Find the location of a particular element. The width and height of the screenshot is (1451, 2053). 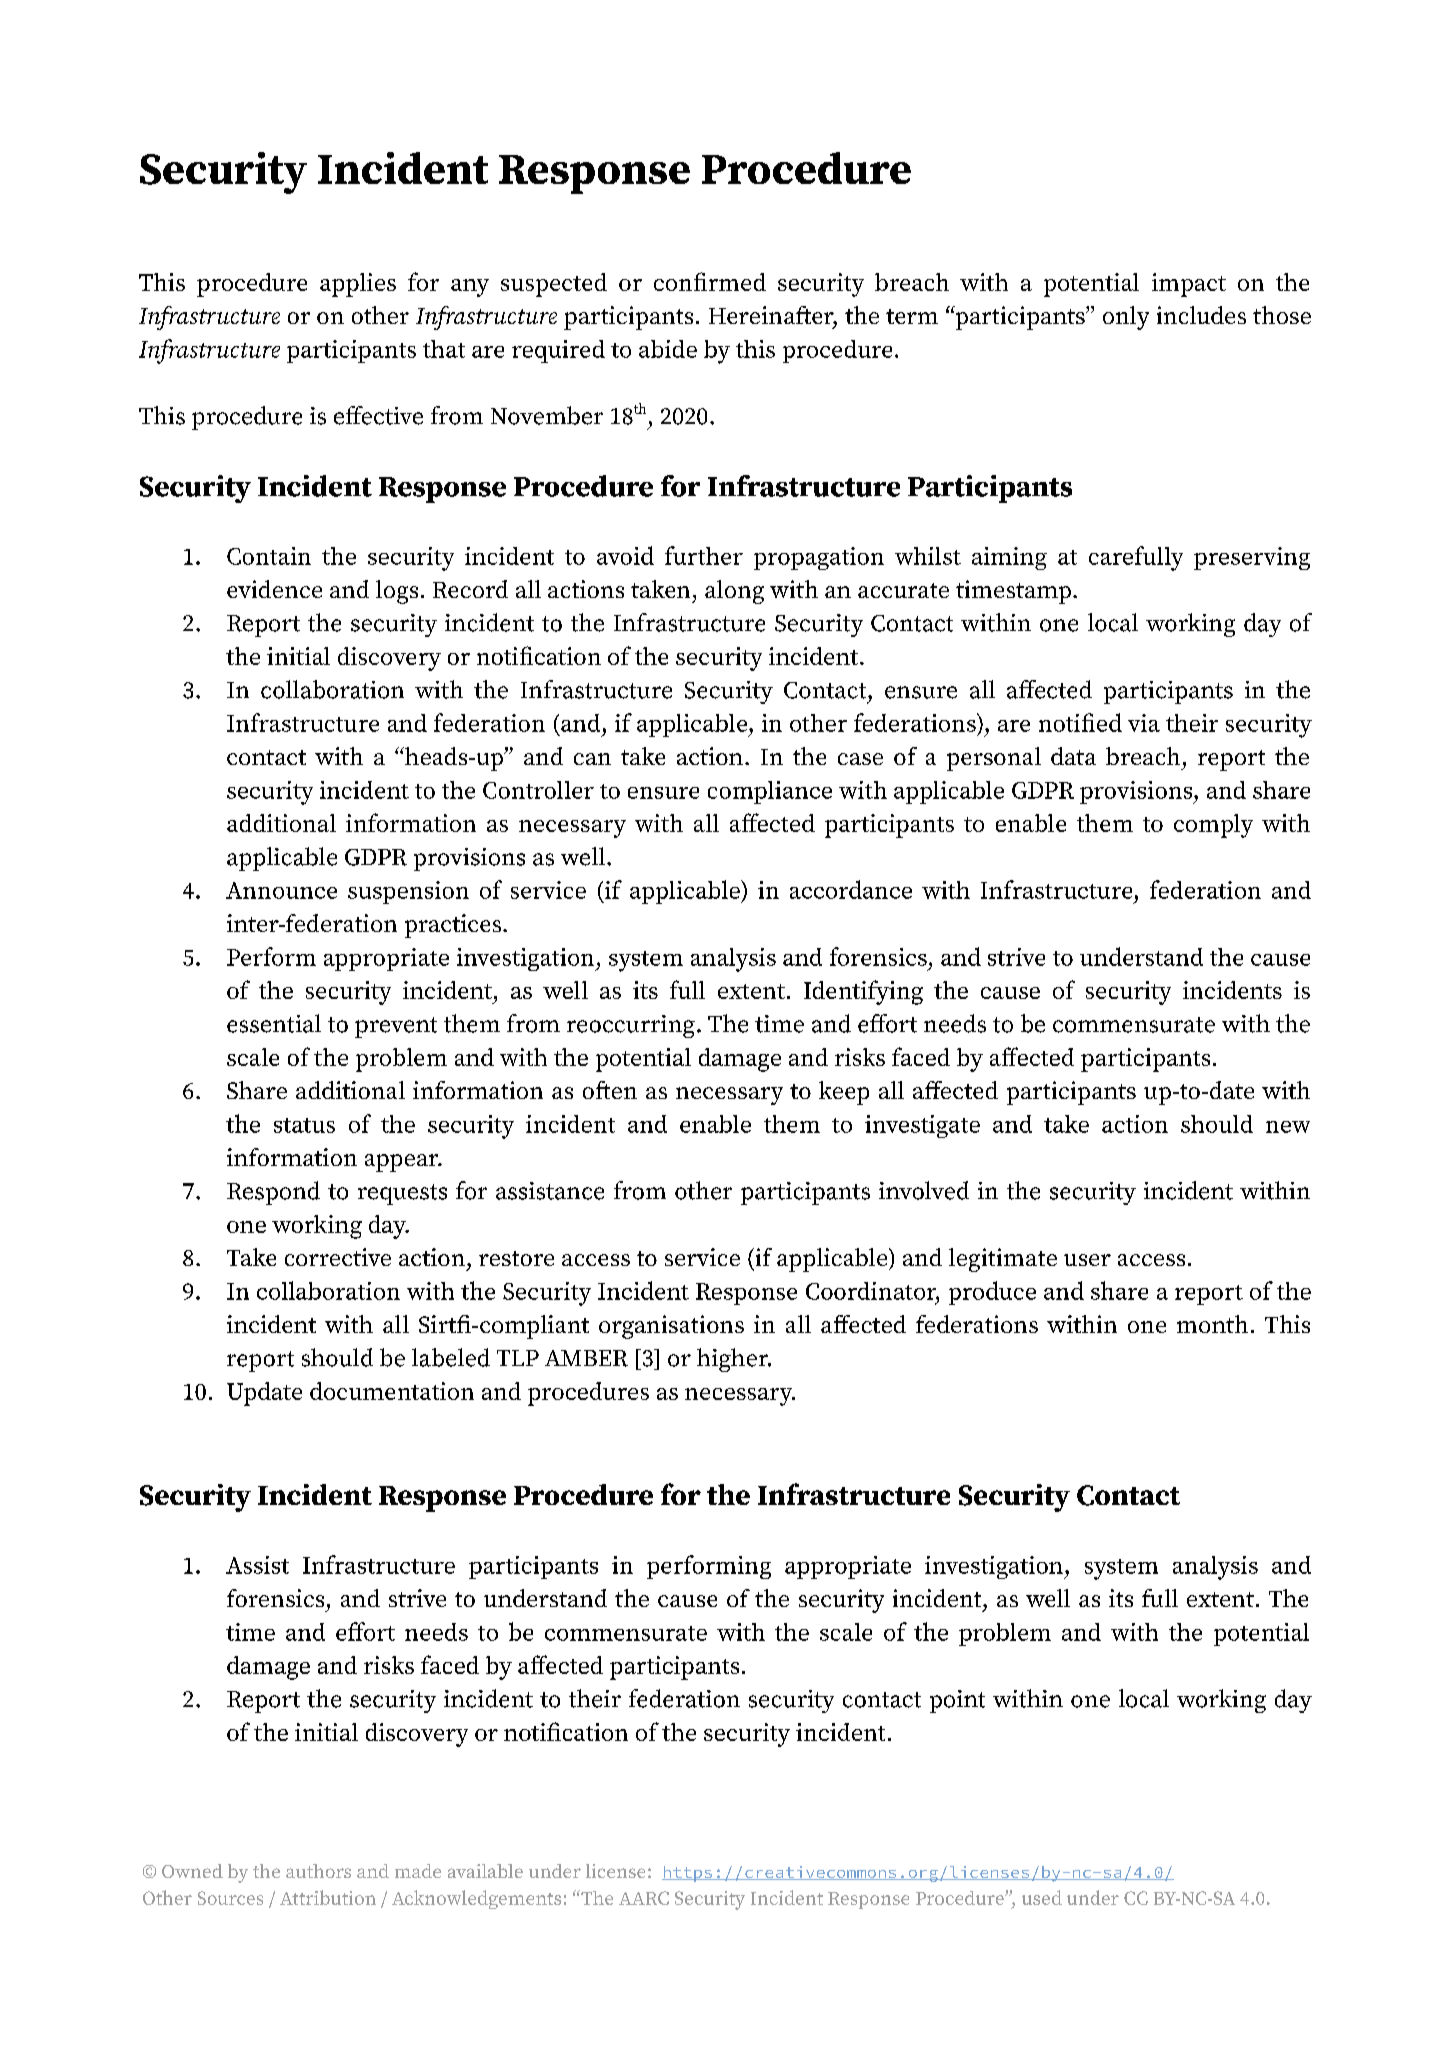

month is located at coordinates (1212, 1324).
